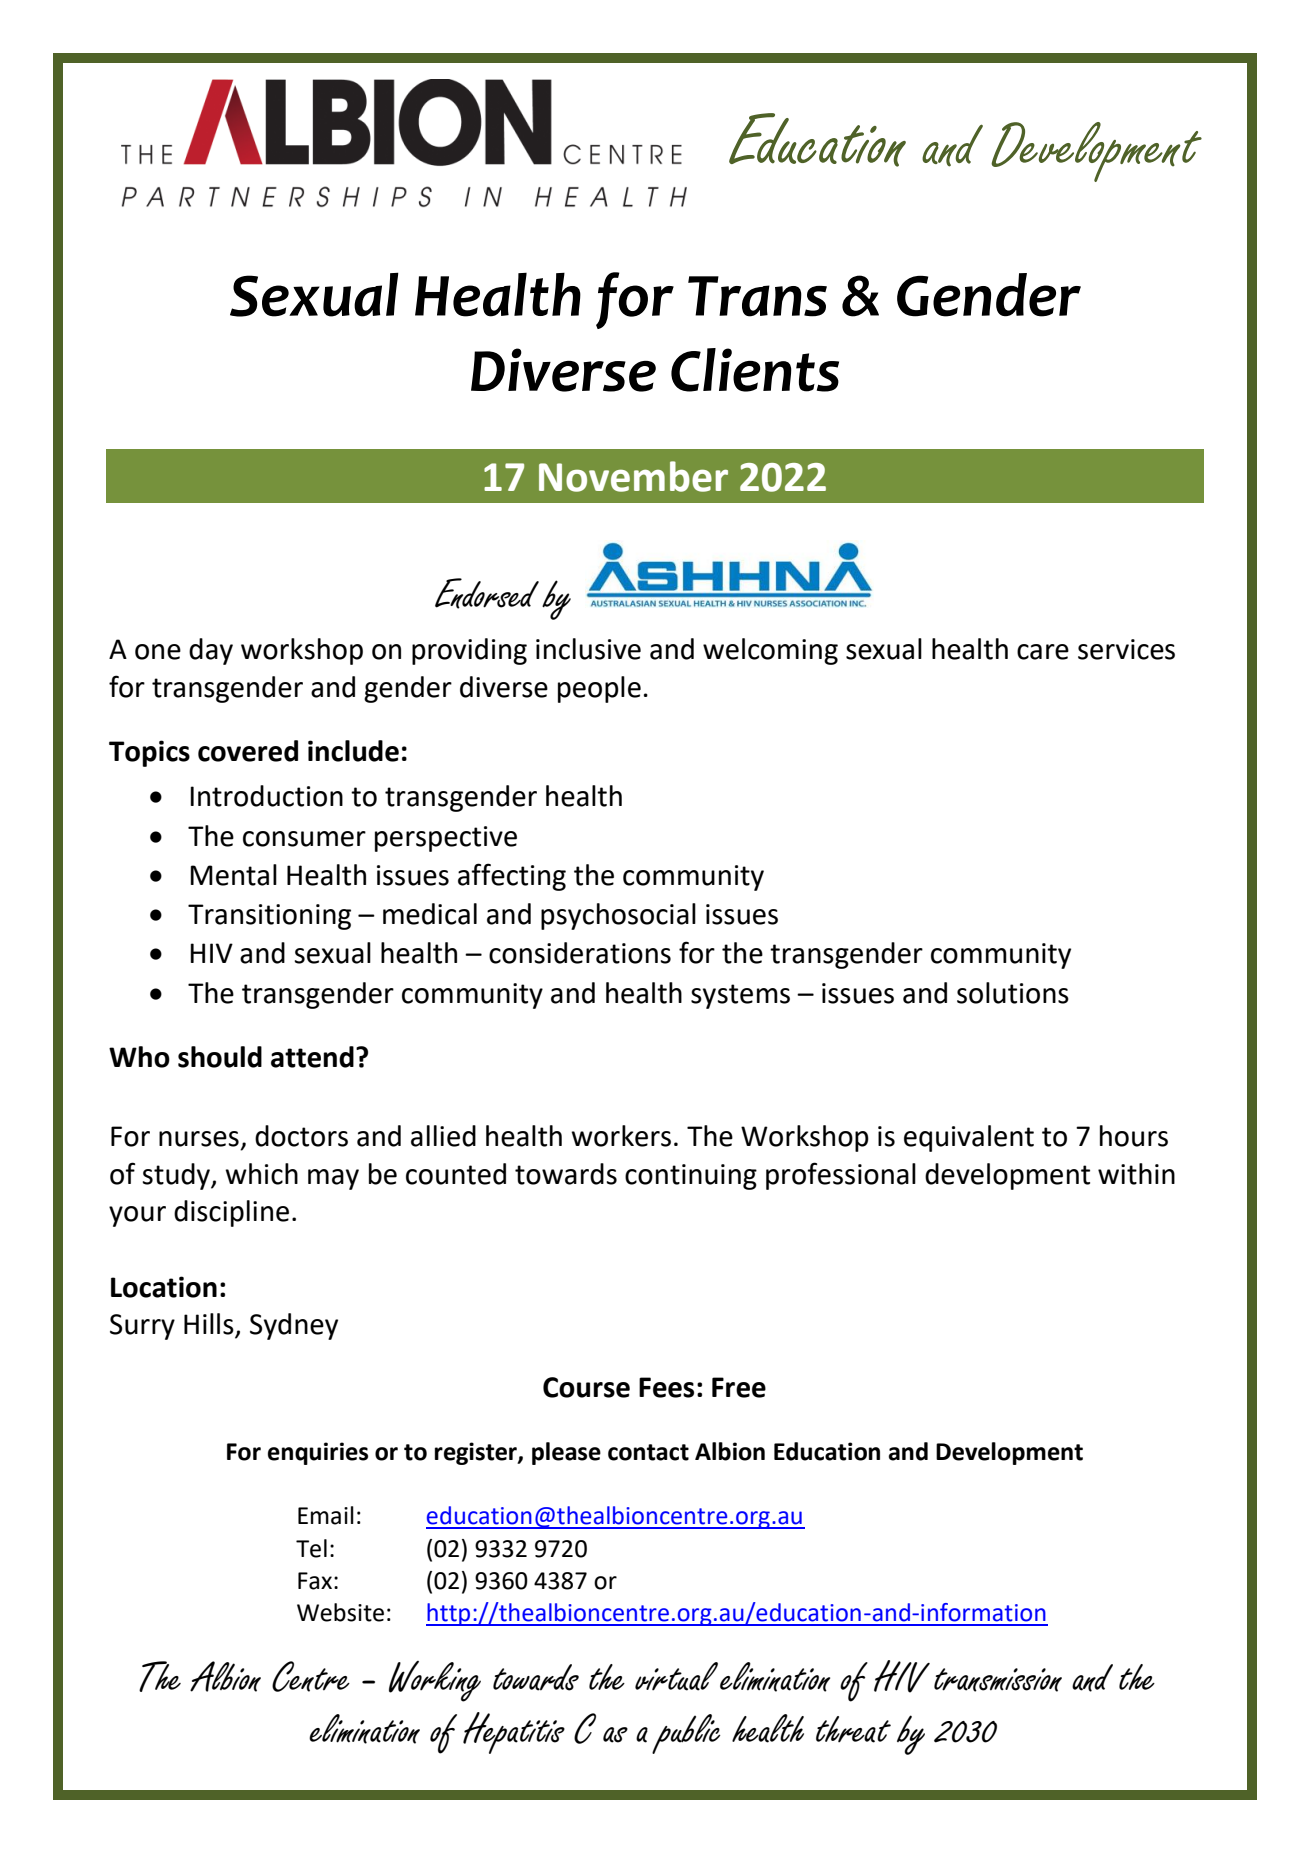  What do you see at coordinates (1013, 993) in the document?
I see `solutions` at bounding box center [1013, 993].
